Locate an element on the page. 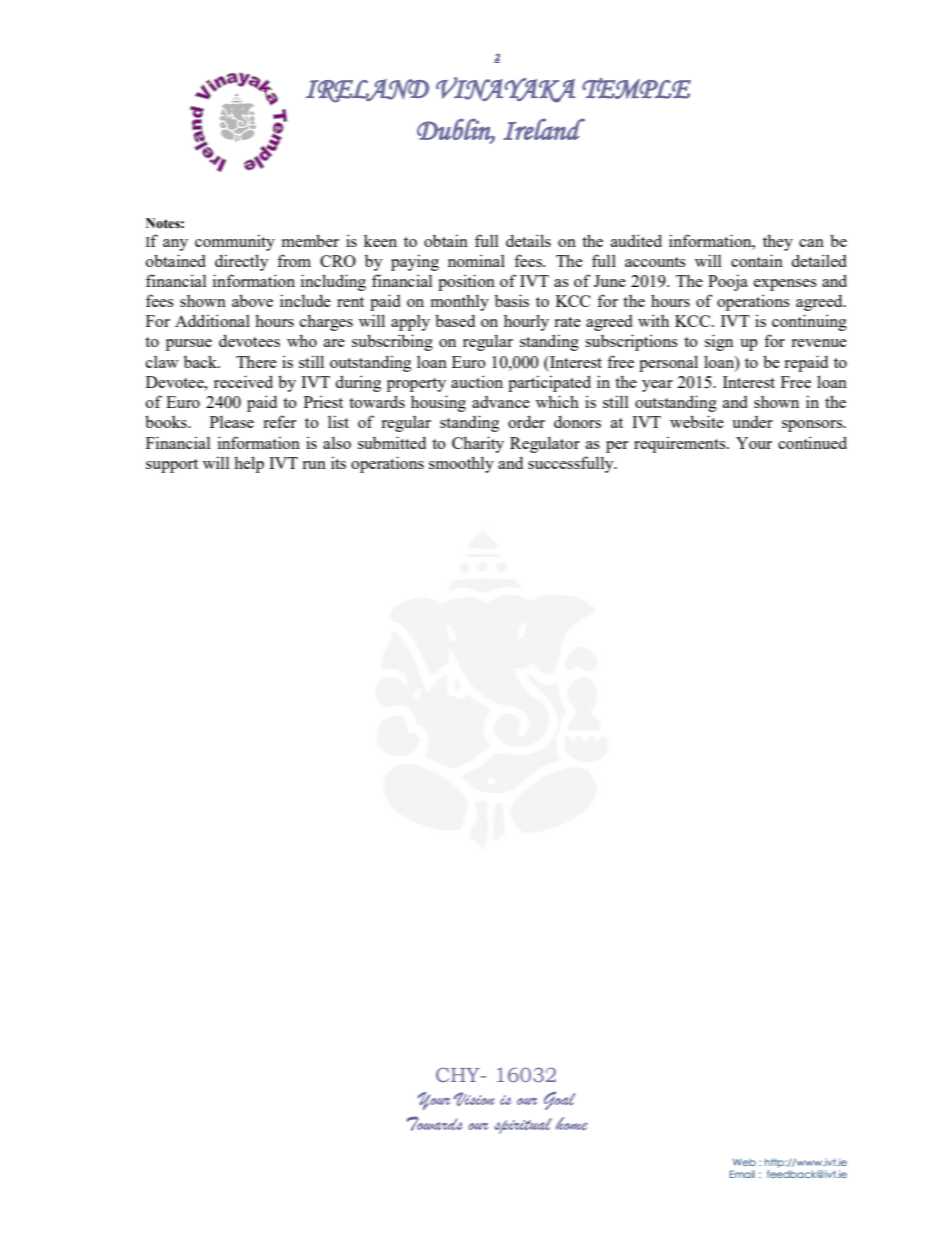 The height and width of the image is (1233, 952). home is located at coordinates (572, 1123).
